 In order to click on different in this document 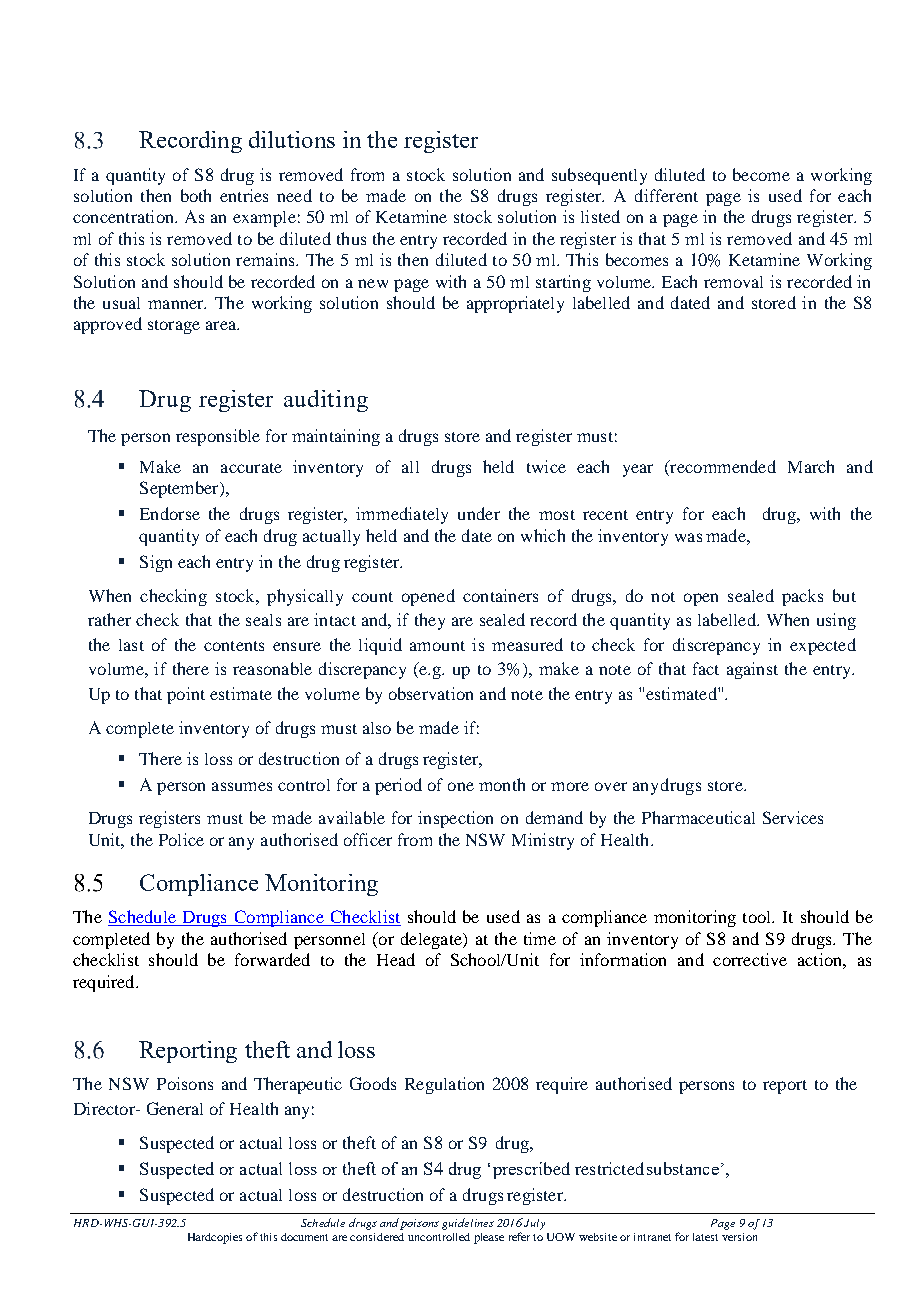, I will do `click(666, 195)`.
